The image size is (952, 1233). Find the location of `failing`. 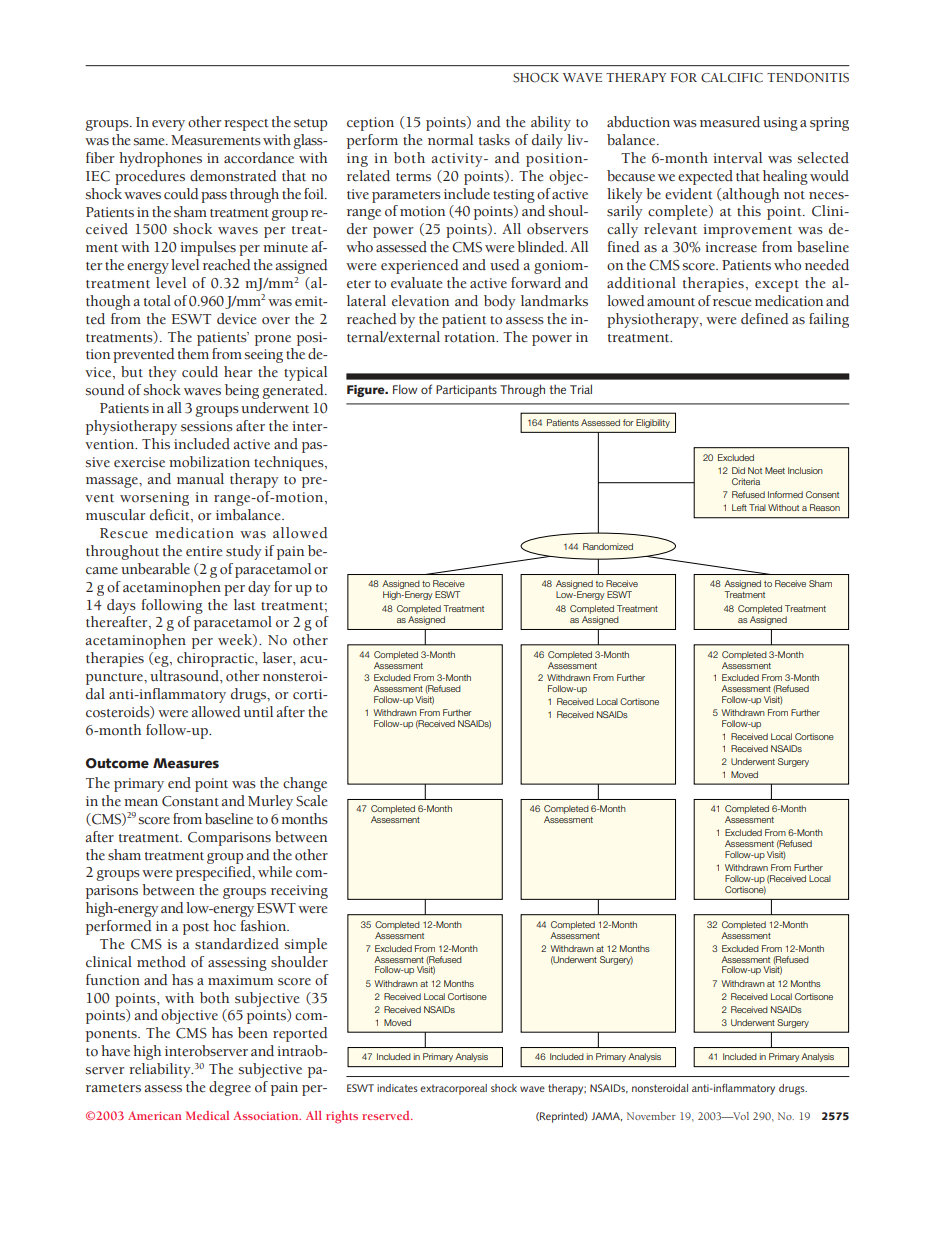

failing is located at coordinates (829, 320).
